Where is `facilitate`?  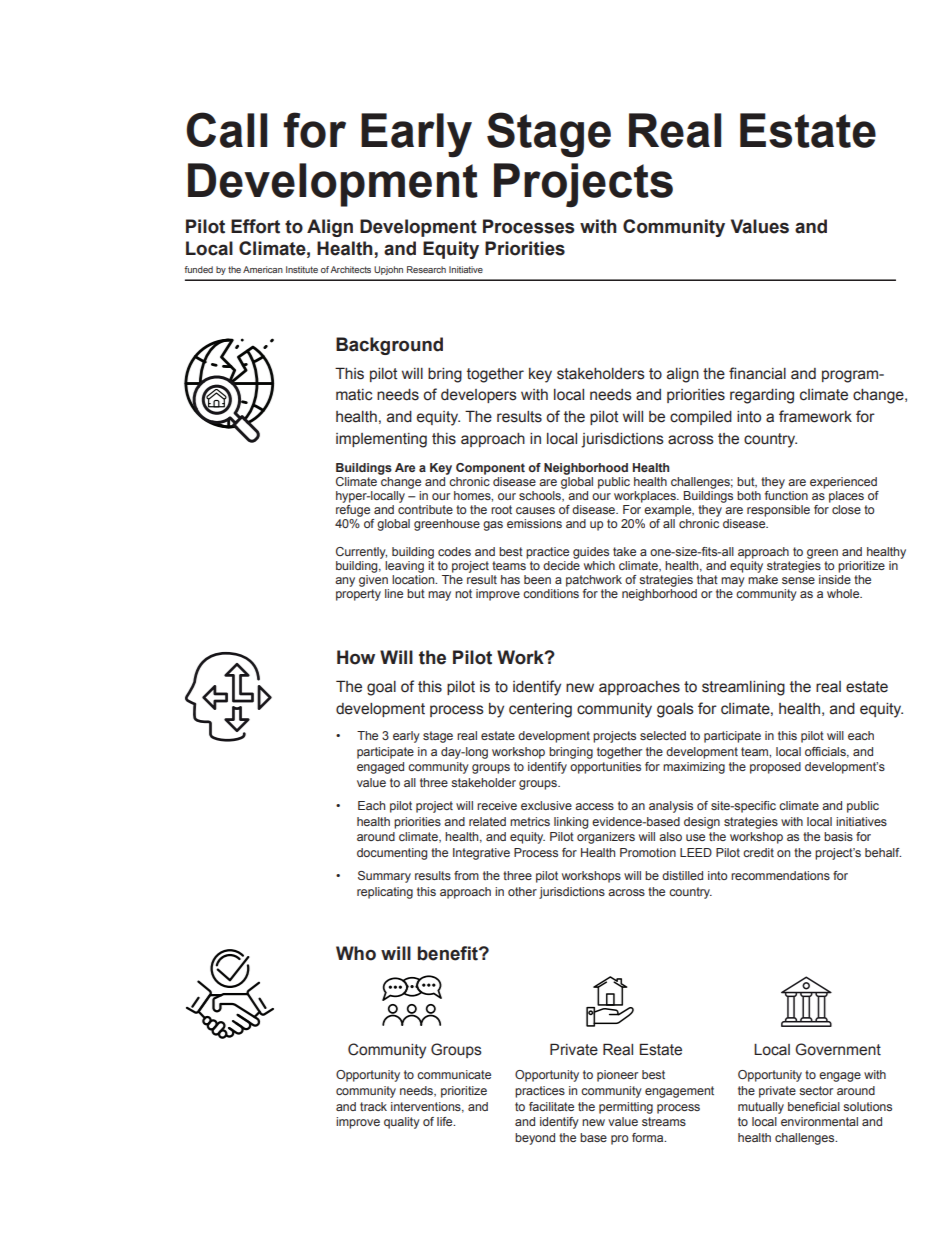
facilitate is located at coordinates (551, 1106).
